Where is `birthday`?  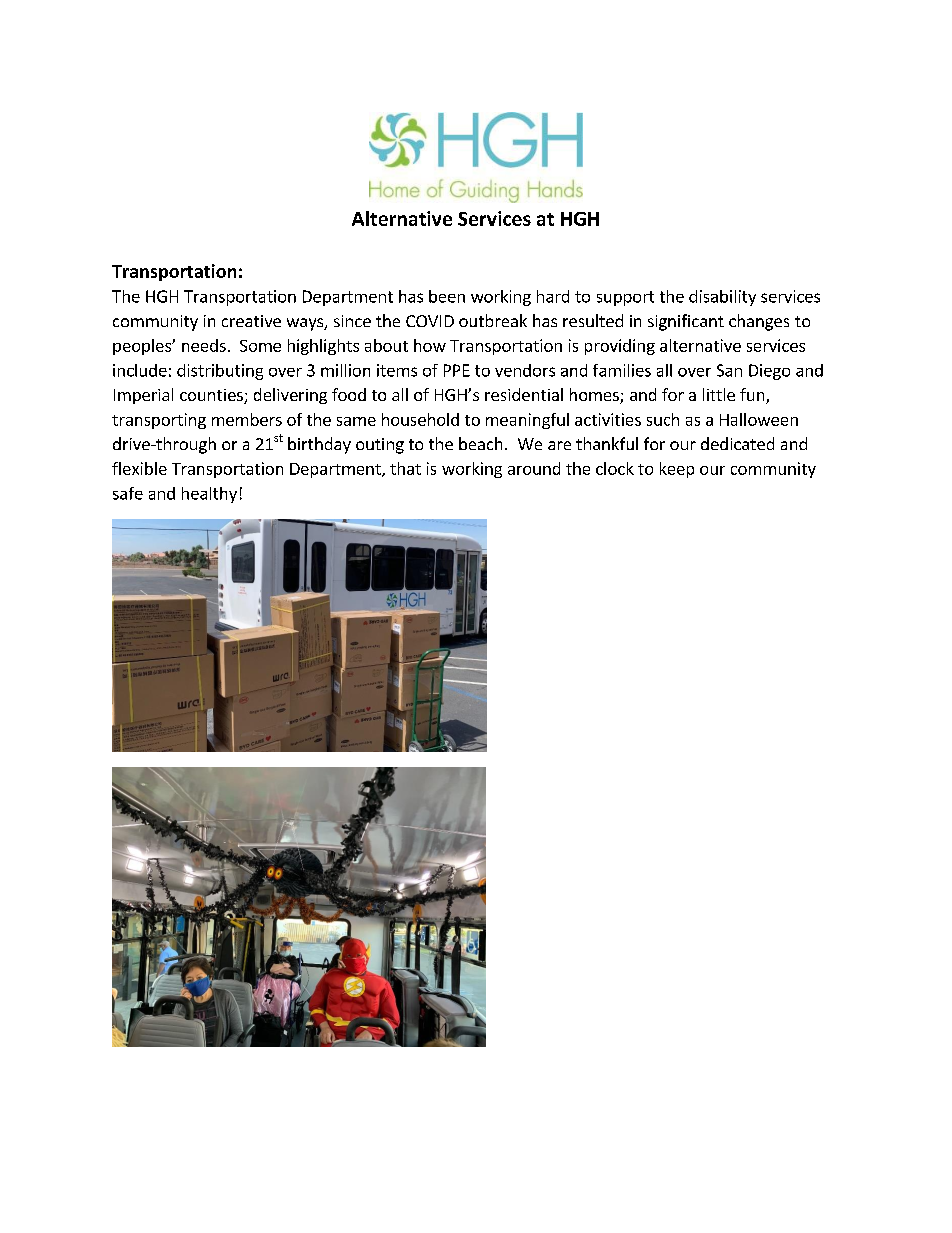 birthday is located at coordinates (319, 445).
